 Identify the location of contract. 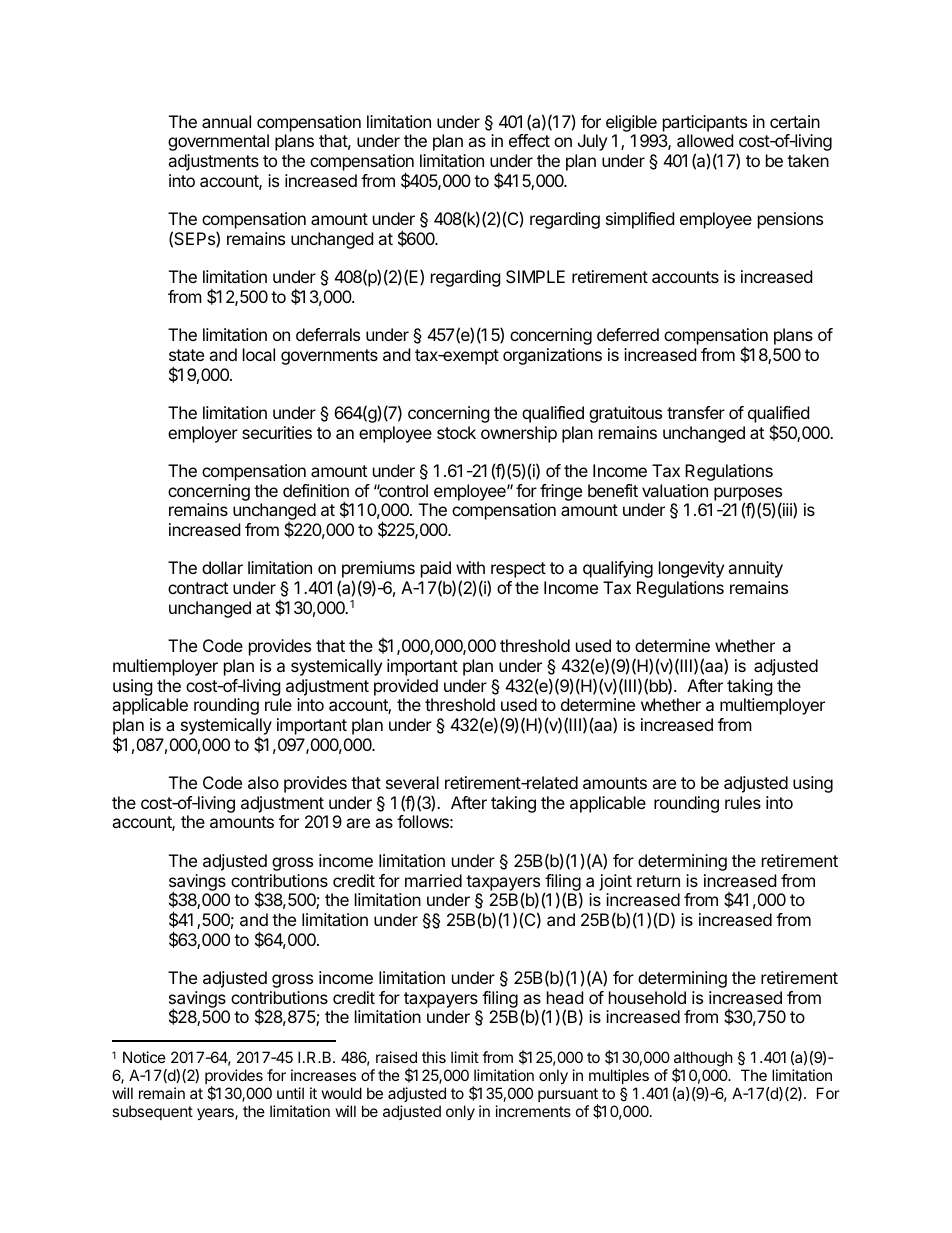
(198, 588).
